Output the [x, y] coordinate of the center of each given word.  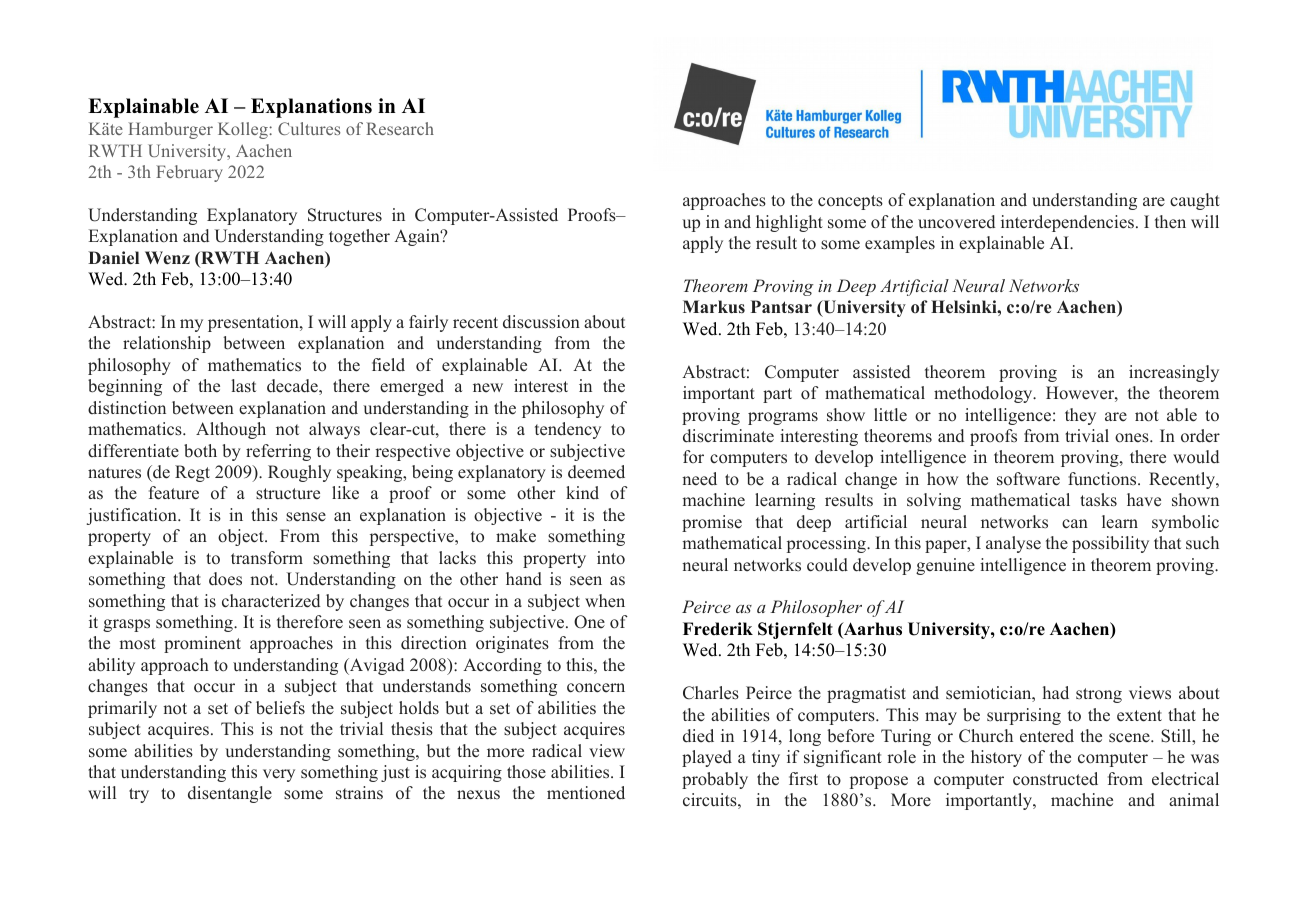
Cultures [309, 128]
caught [1195, 201]
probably [715, 780]
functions [1103, 479]
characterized [271, 601]
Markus [714, 307]
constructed [1055, 779]
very [279, 775]
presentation [254, 323]
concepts [850, 202]
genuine [945, 566]
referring [278, 452]
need [699, 479]
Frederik [718, 629]
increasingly [1174, 373]
